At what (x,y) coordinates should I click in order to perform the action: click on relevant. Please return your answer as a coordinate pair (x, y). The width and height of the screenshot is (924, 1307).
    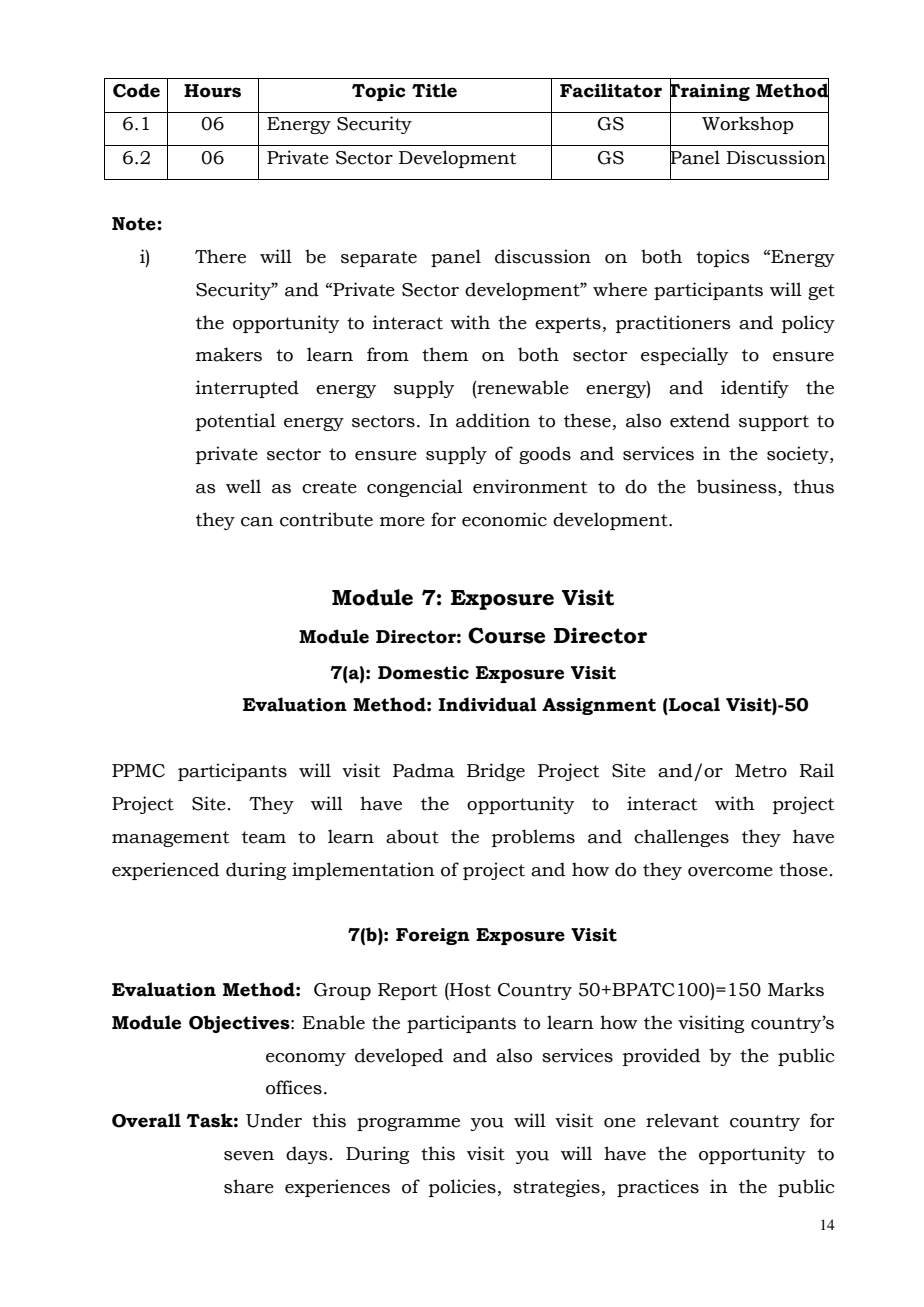
    Looking at the image, I should click on (682, 1120).
